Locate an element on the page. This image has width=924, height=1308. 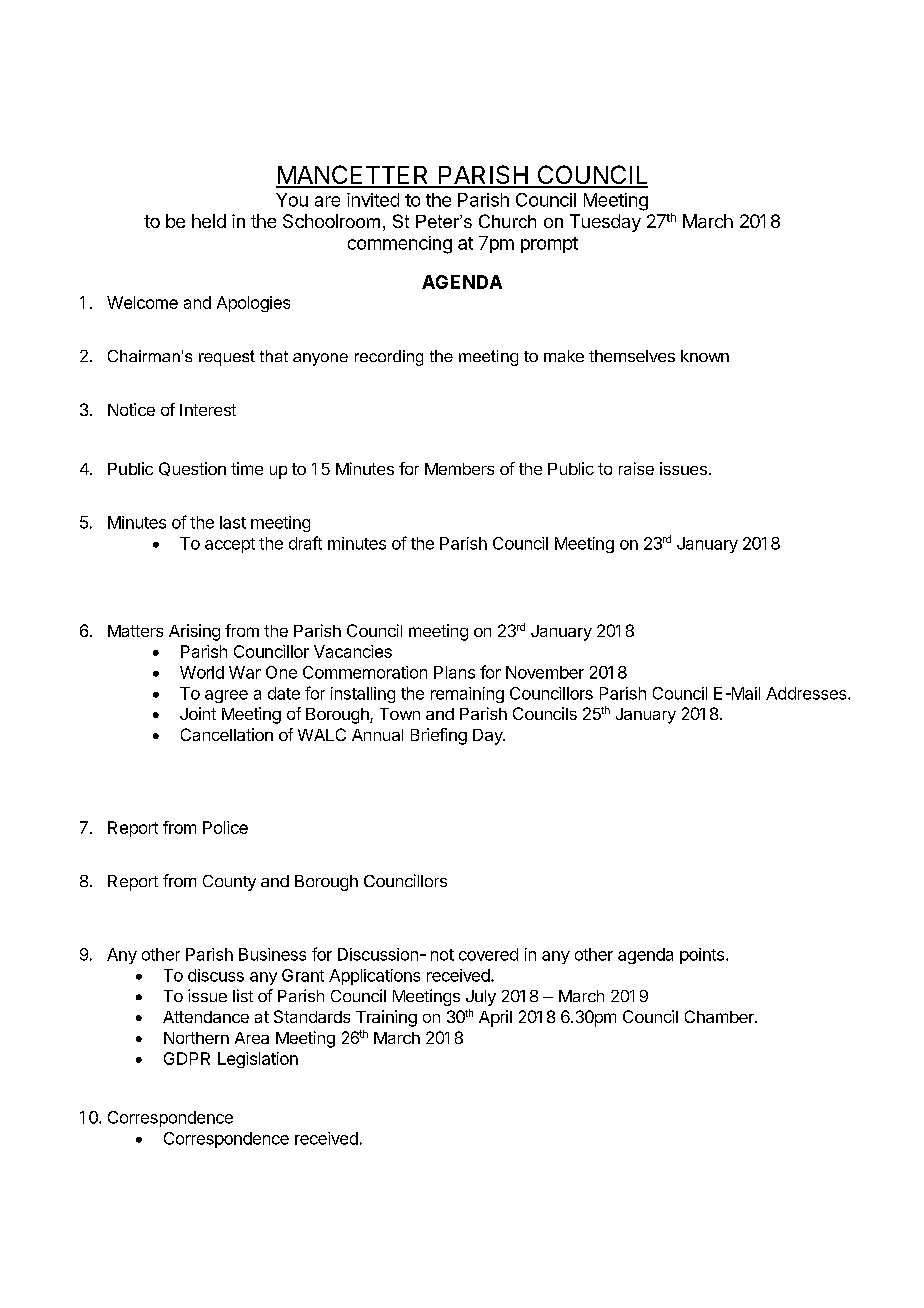
Tuesday is located at coordinates (605, 223).
